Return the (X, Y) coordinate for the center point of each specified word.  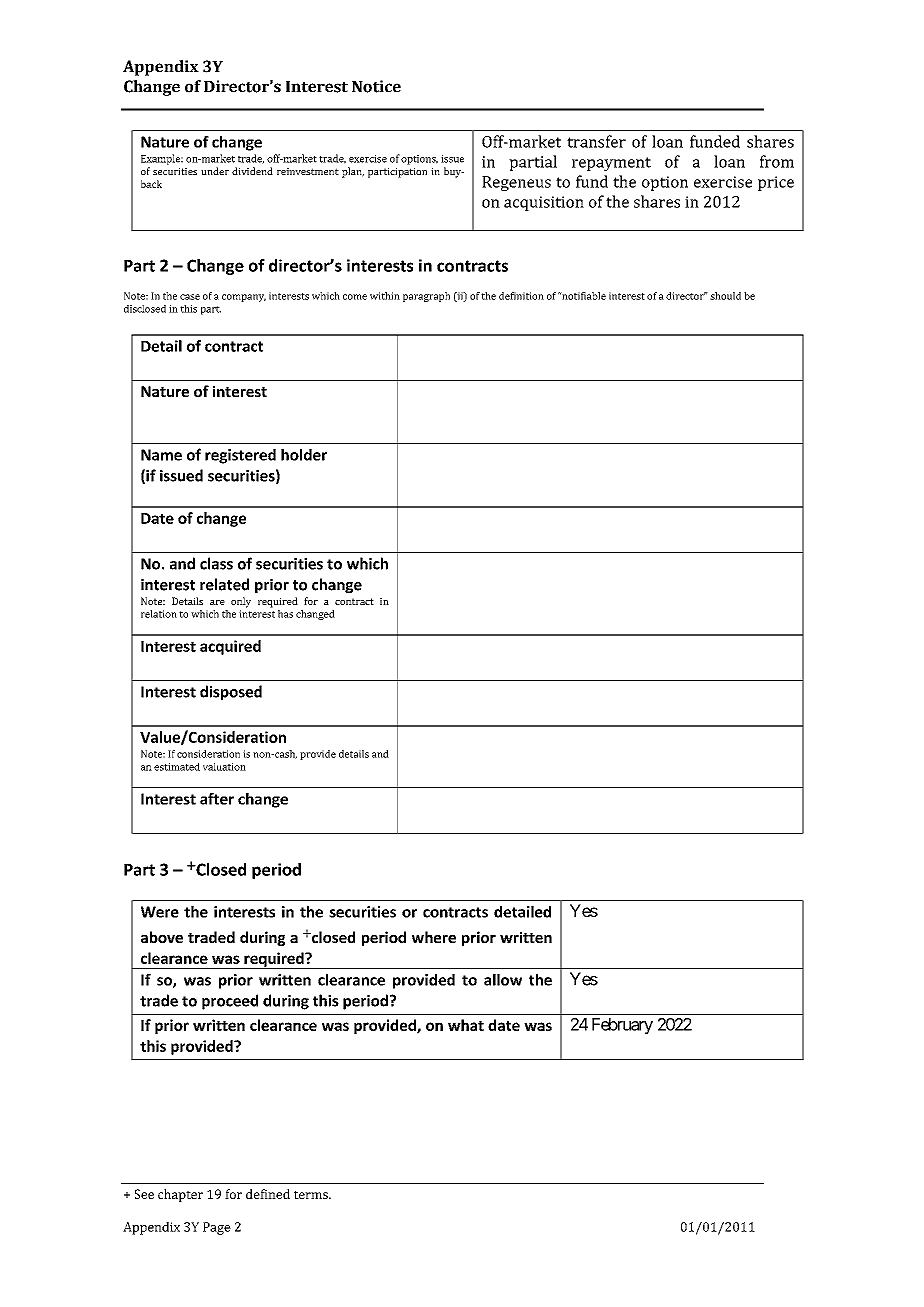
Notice (376, 86)
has (285, 614)
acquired (230, 647)
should (725, 296)
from (777, 161)
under (215, 171)
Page (217, 1228)
